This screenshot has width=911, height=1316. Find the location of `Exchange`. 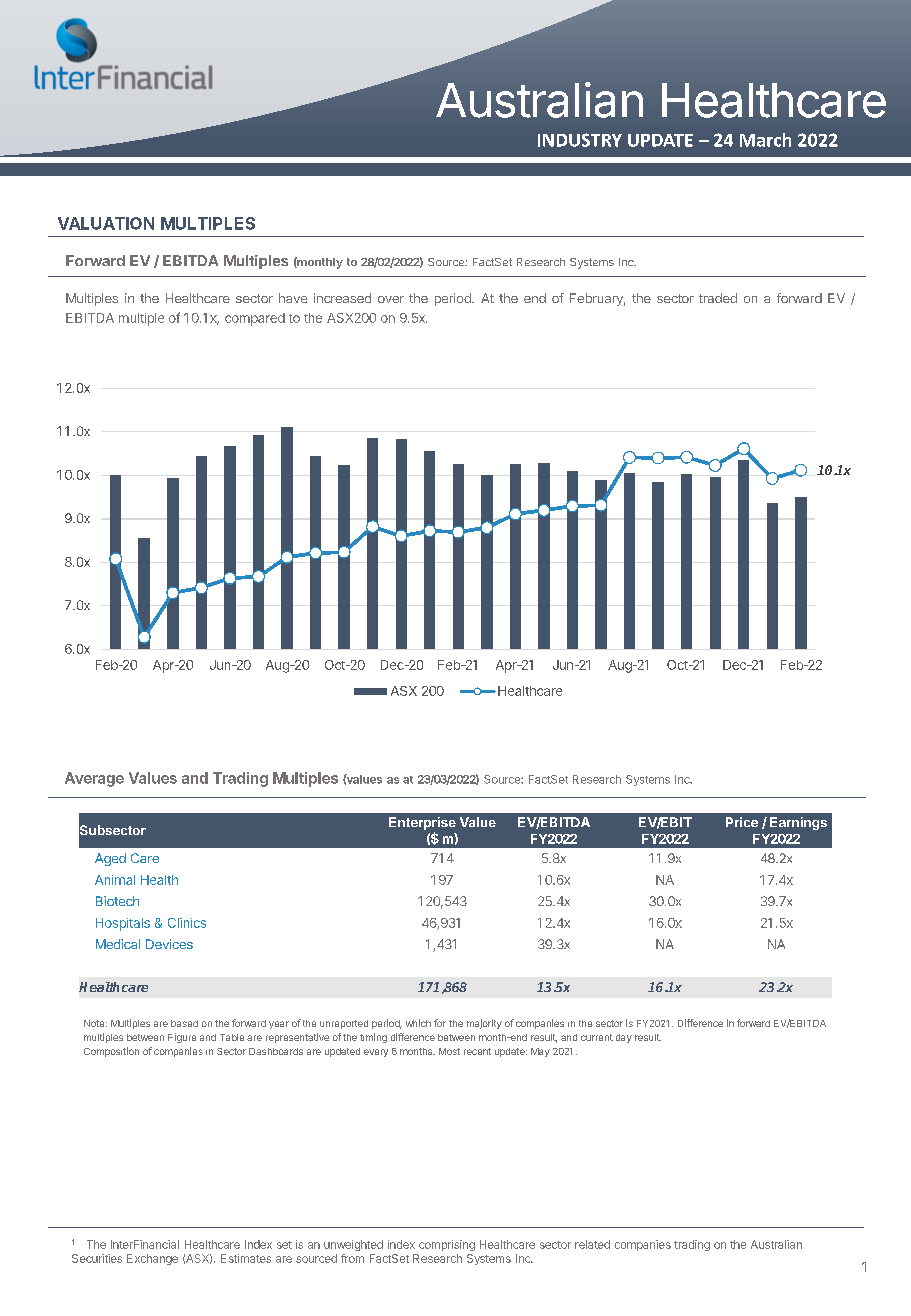

Exchange is located at coordinates (152, 1259).
